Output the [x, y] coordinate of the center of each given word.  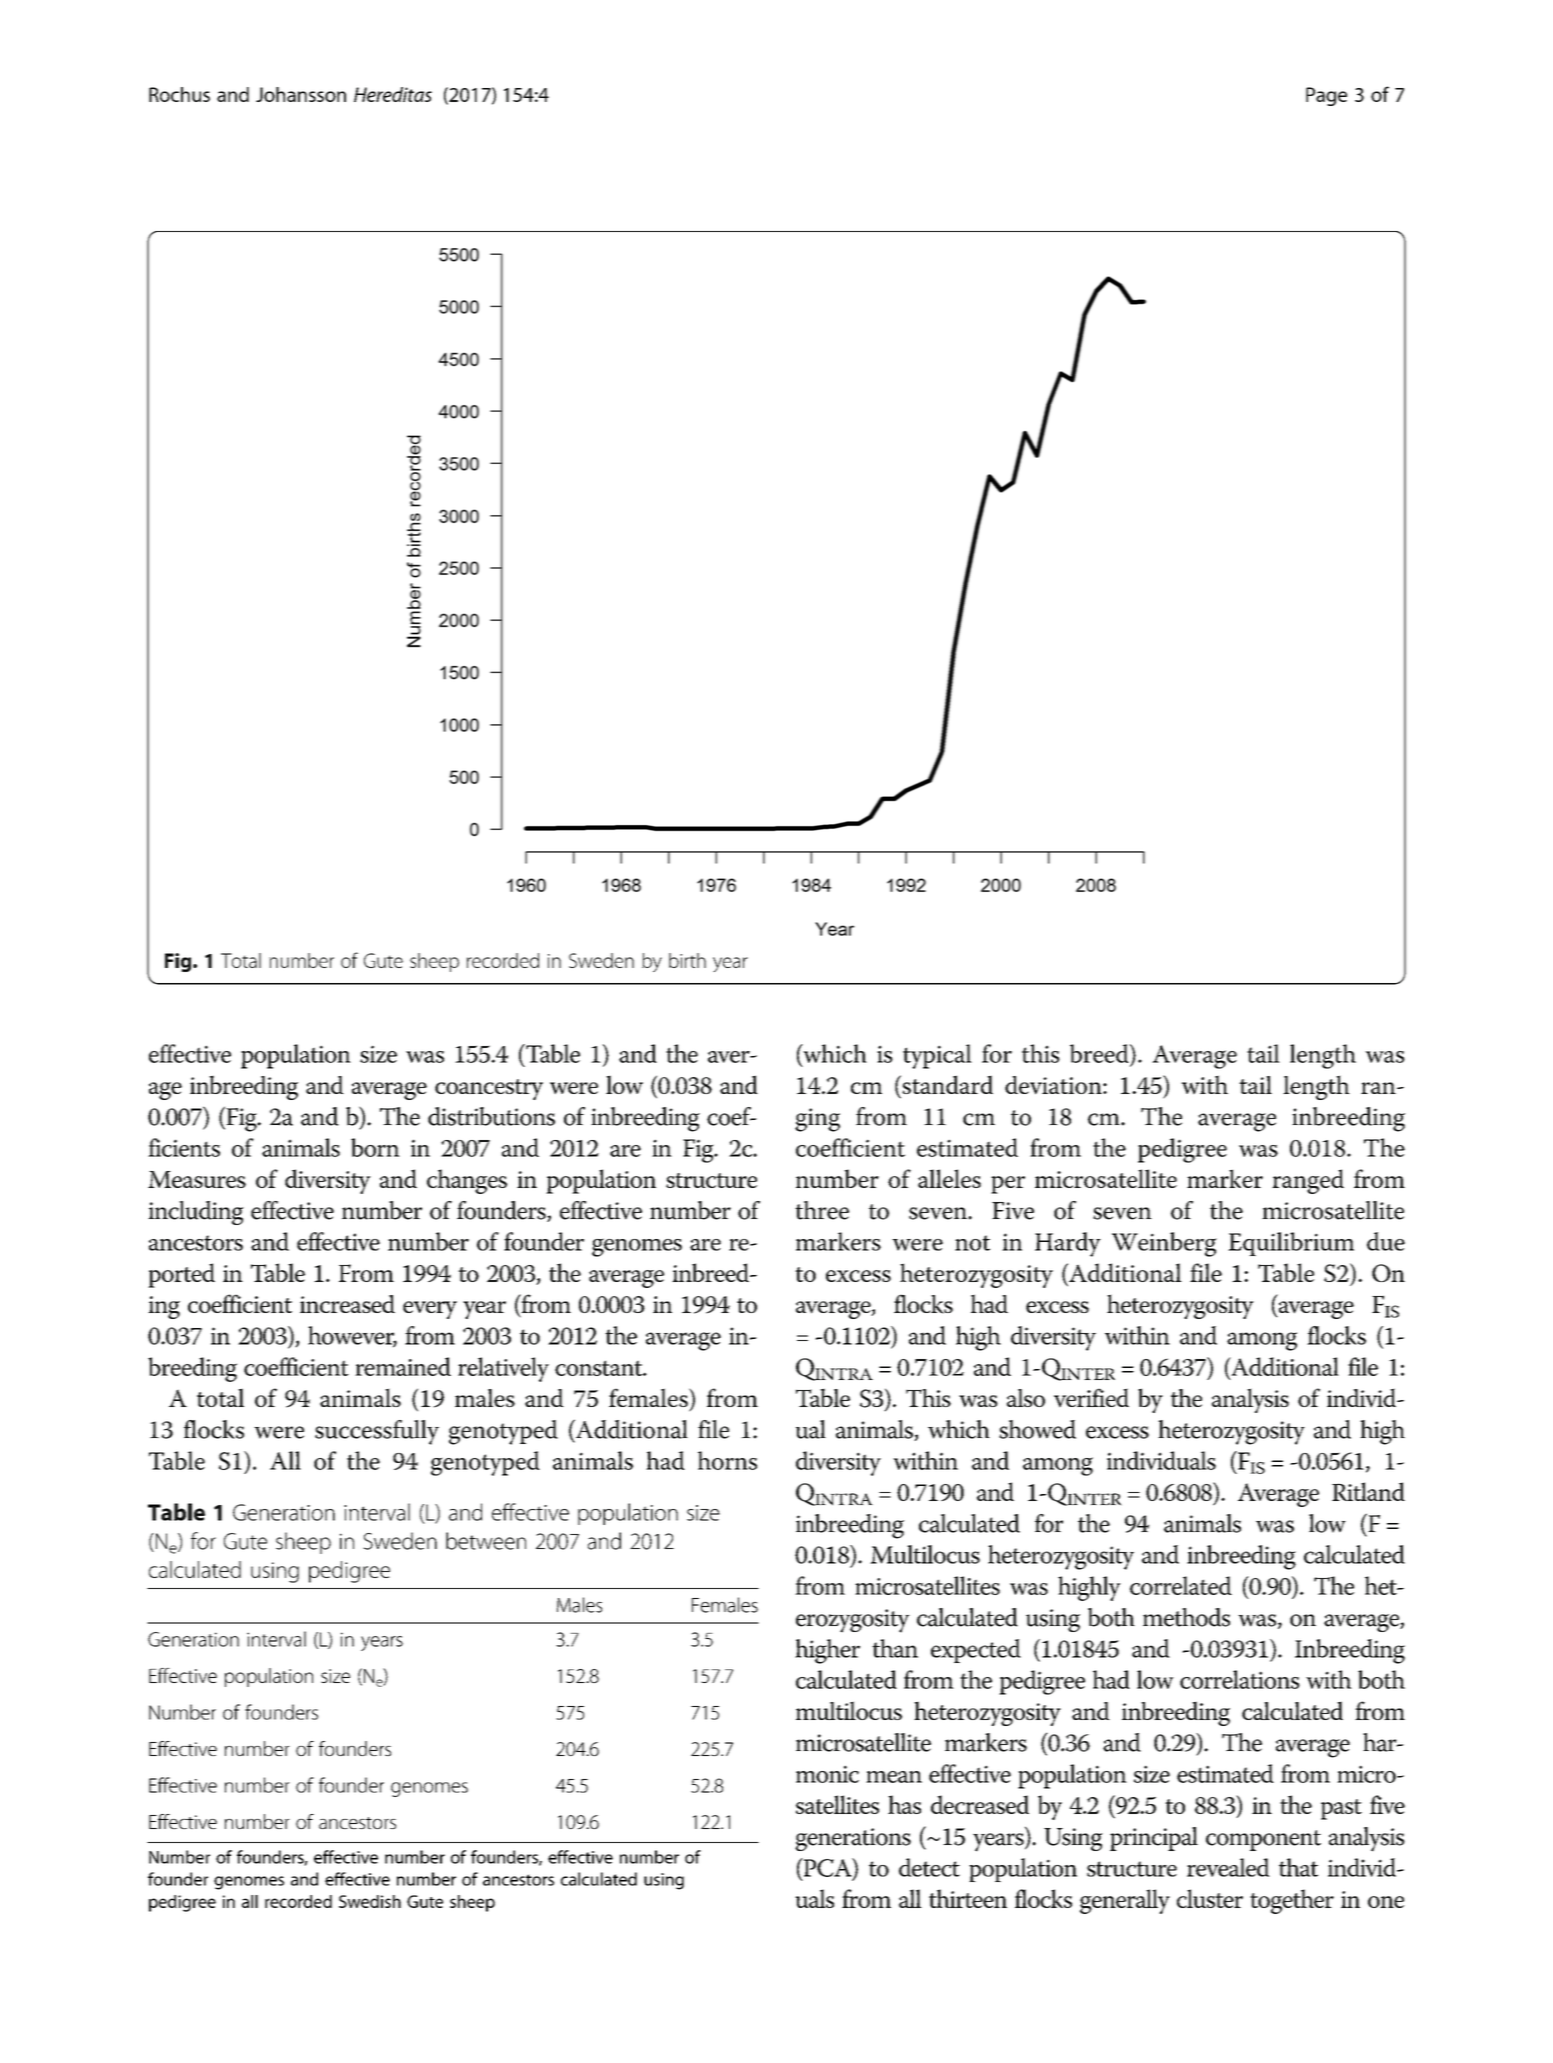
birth [687, 960]
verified [1091, 1398]
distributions [491, 1116]
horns [727, 1460]
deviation [1054, 1085]
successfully [377, 1432]
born [375, 1147]
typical [937, 1056]
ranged [1308, 1181]
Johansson [301, 94]
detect [929, 1867]
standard [946, 1084]
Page [1326, 96]
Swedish [370, 1901]
